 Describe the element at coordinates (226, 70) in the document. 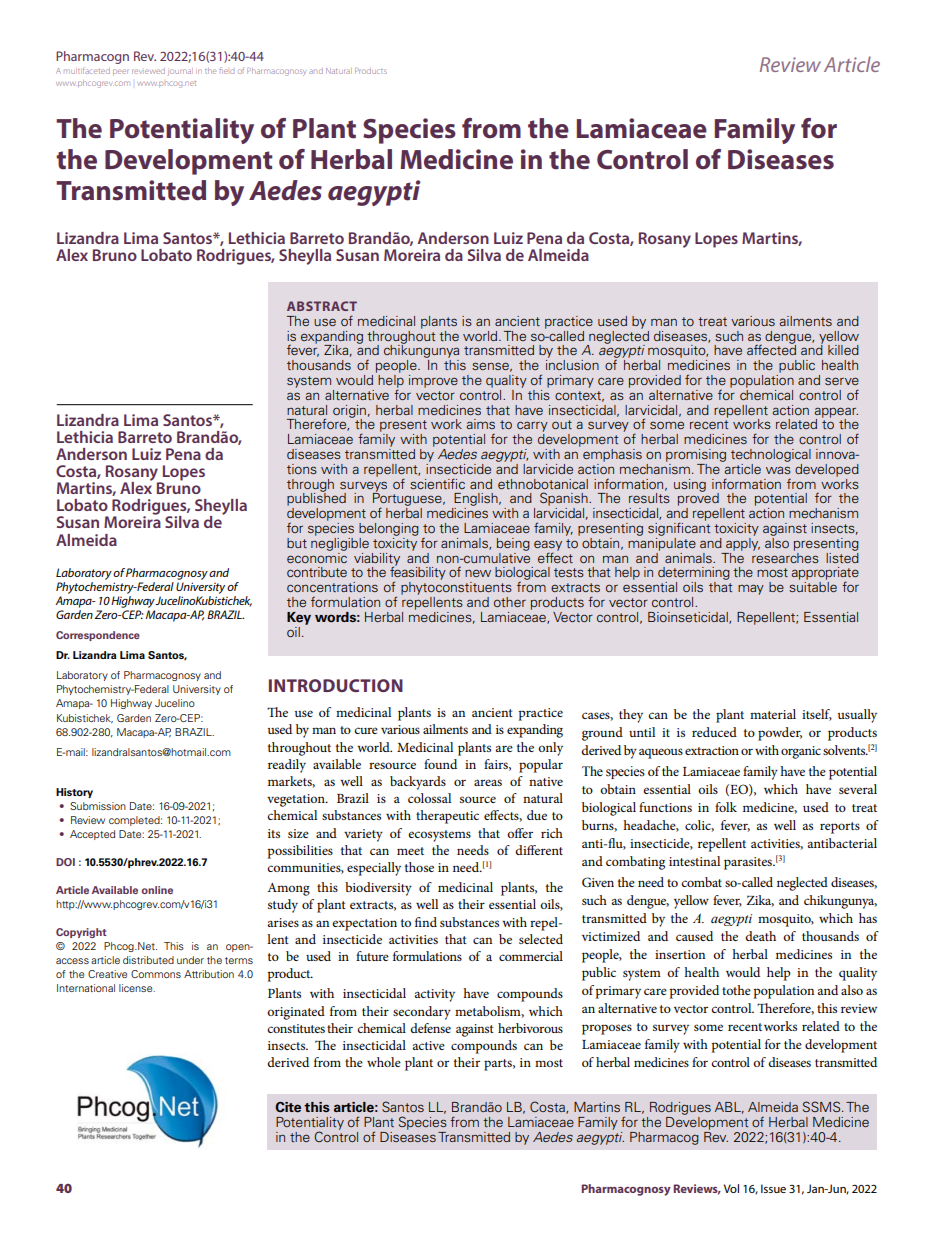

I see `field` at that location.
